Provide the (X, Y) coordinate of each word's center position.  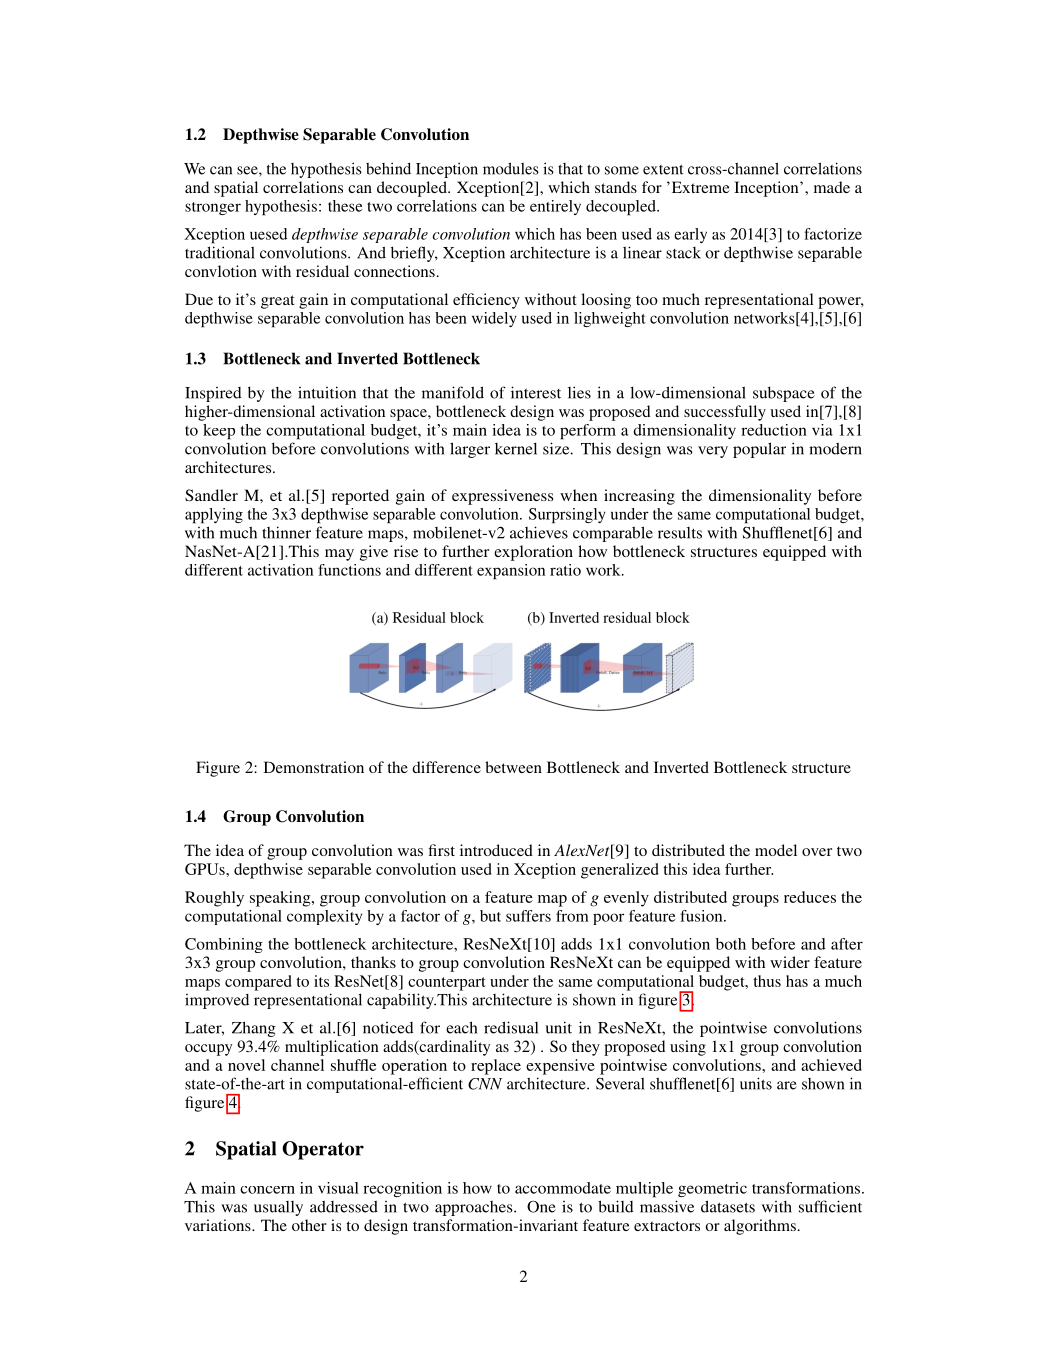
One (541, 1206)
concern (267, 1190)
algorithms (760, 1227)
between (513, 767)
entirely (555, 207)
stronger (213, 208)
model (776, 850)
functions (349, 570)
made (832, 187)
